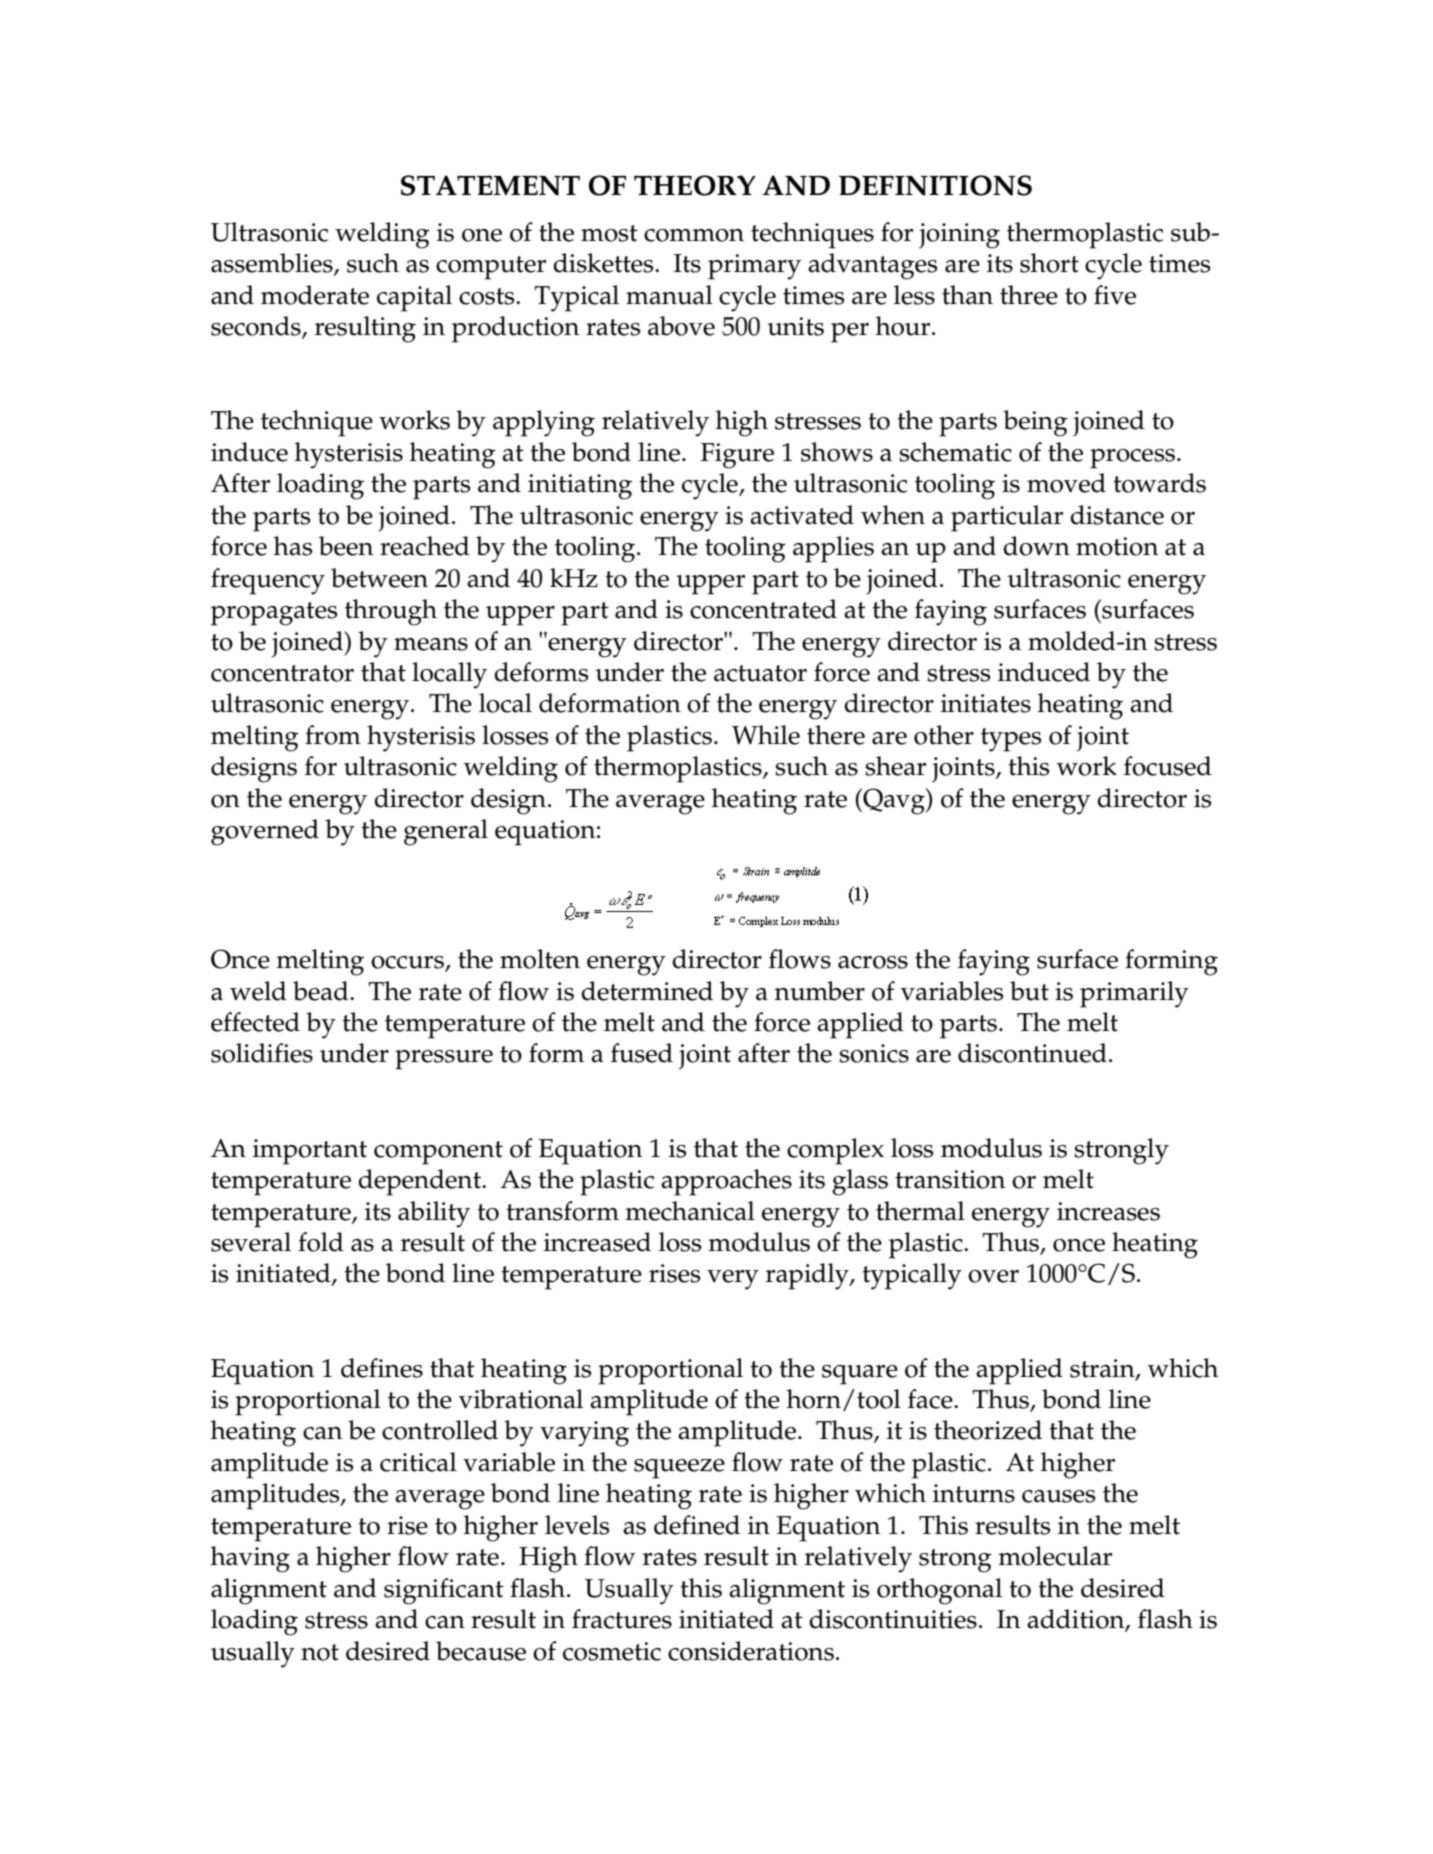 Image resolution: width=1433 pixels, height=1854 pixels. I want to click on important, so click(310, 1152).
